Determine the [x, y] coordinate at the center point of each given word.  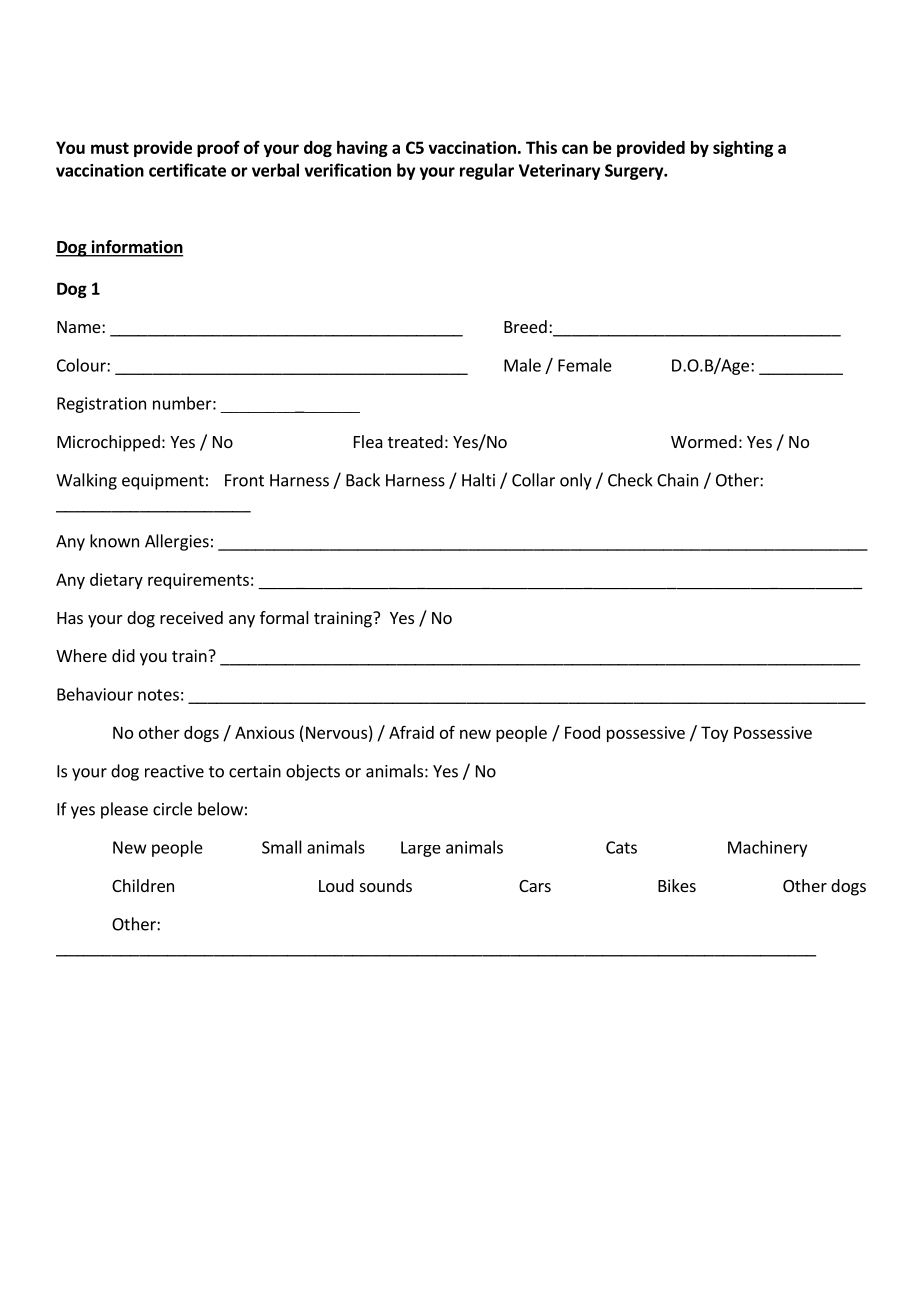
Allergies [177, 542]
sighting [743, 149]
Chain [677, 480]
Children [143, 885]
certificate [187, 170]
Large [421, 849]
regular [487, 171]
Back [363, 480]
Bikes [677, 885]
